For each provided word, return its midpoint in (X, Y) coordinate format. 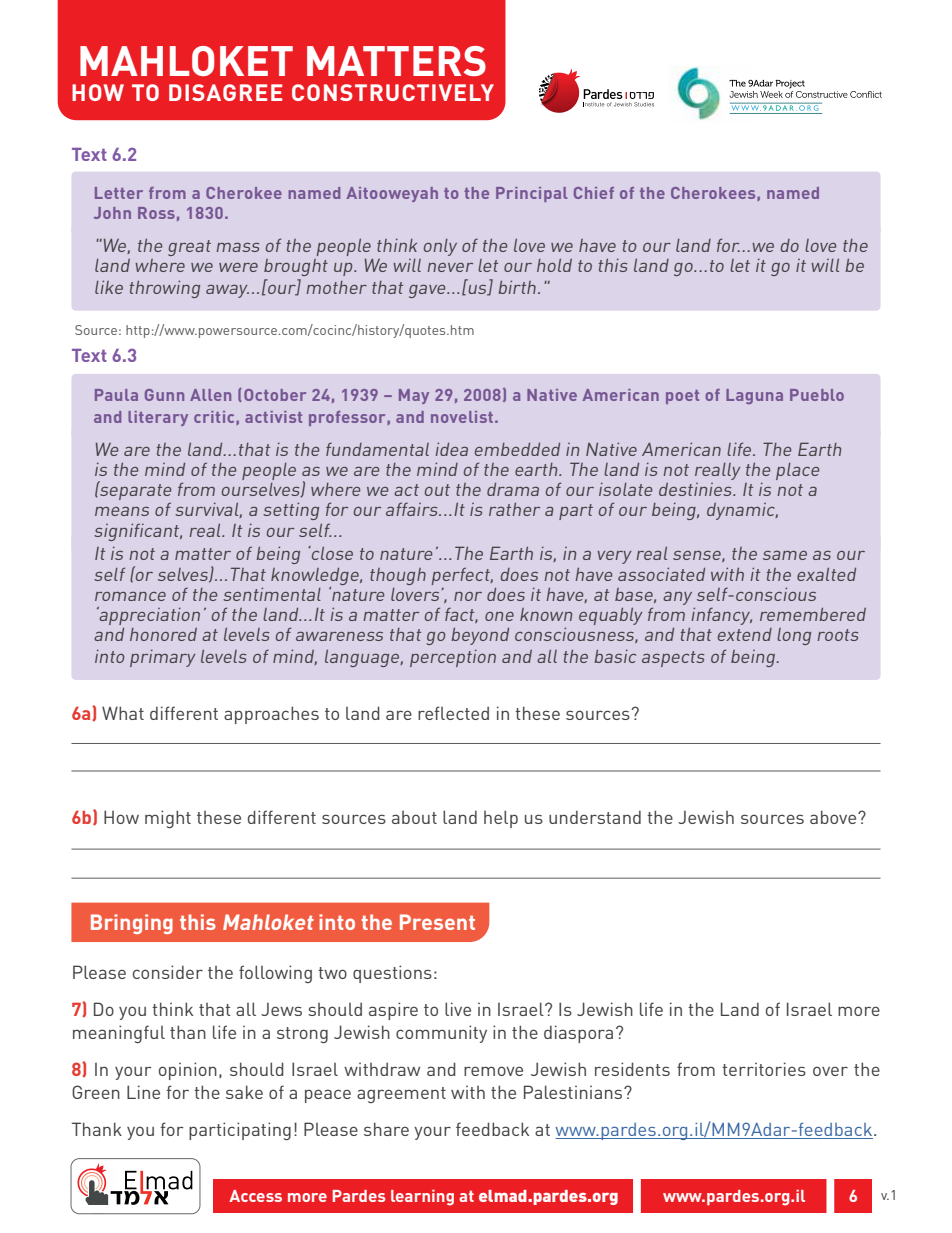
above (834, 817)
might (168, 819)
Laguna (754, 396)
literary (158, 418)
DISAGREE (225, 92)
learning (422, 1198)
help (501, 819)
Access (255, 1196)
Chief (594, 193)
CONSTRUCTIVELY (393, 92)
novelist (463, 417)
